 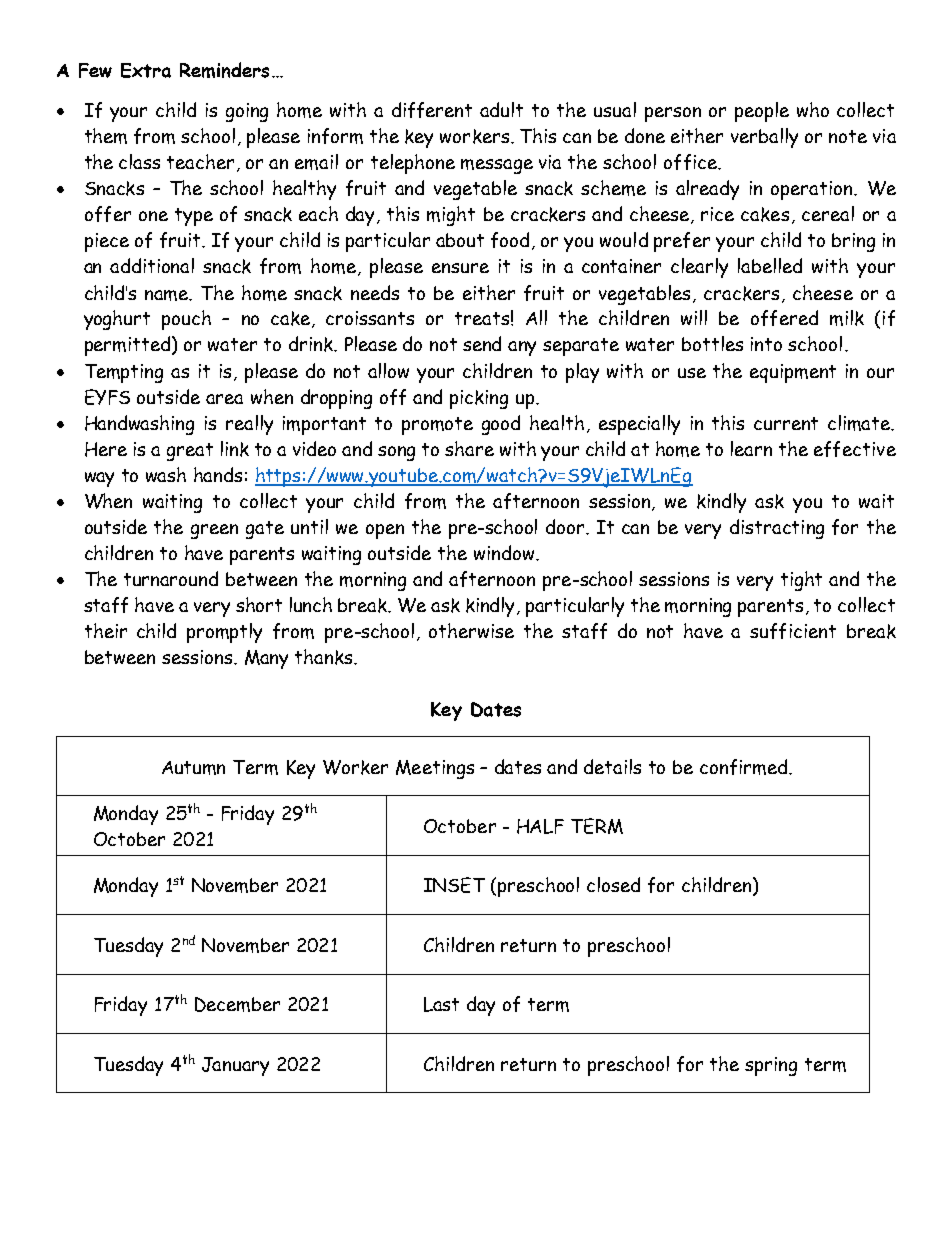 What do you see at coordinates (235, 1066) in the page?
I see `January` at bounding box center [235, 1066].
